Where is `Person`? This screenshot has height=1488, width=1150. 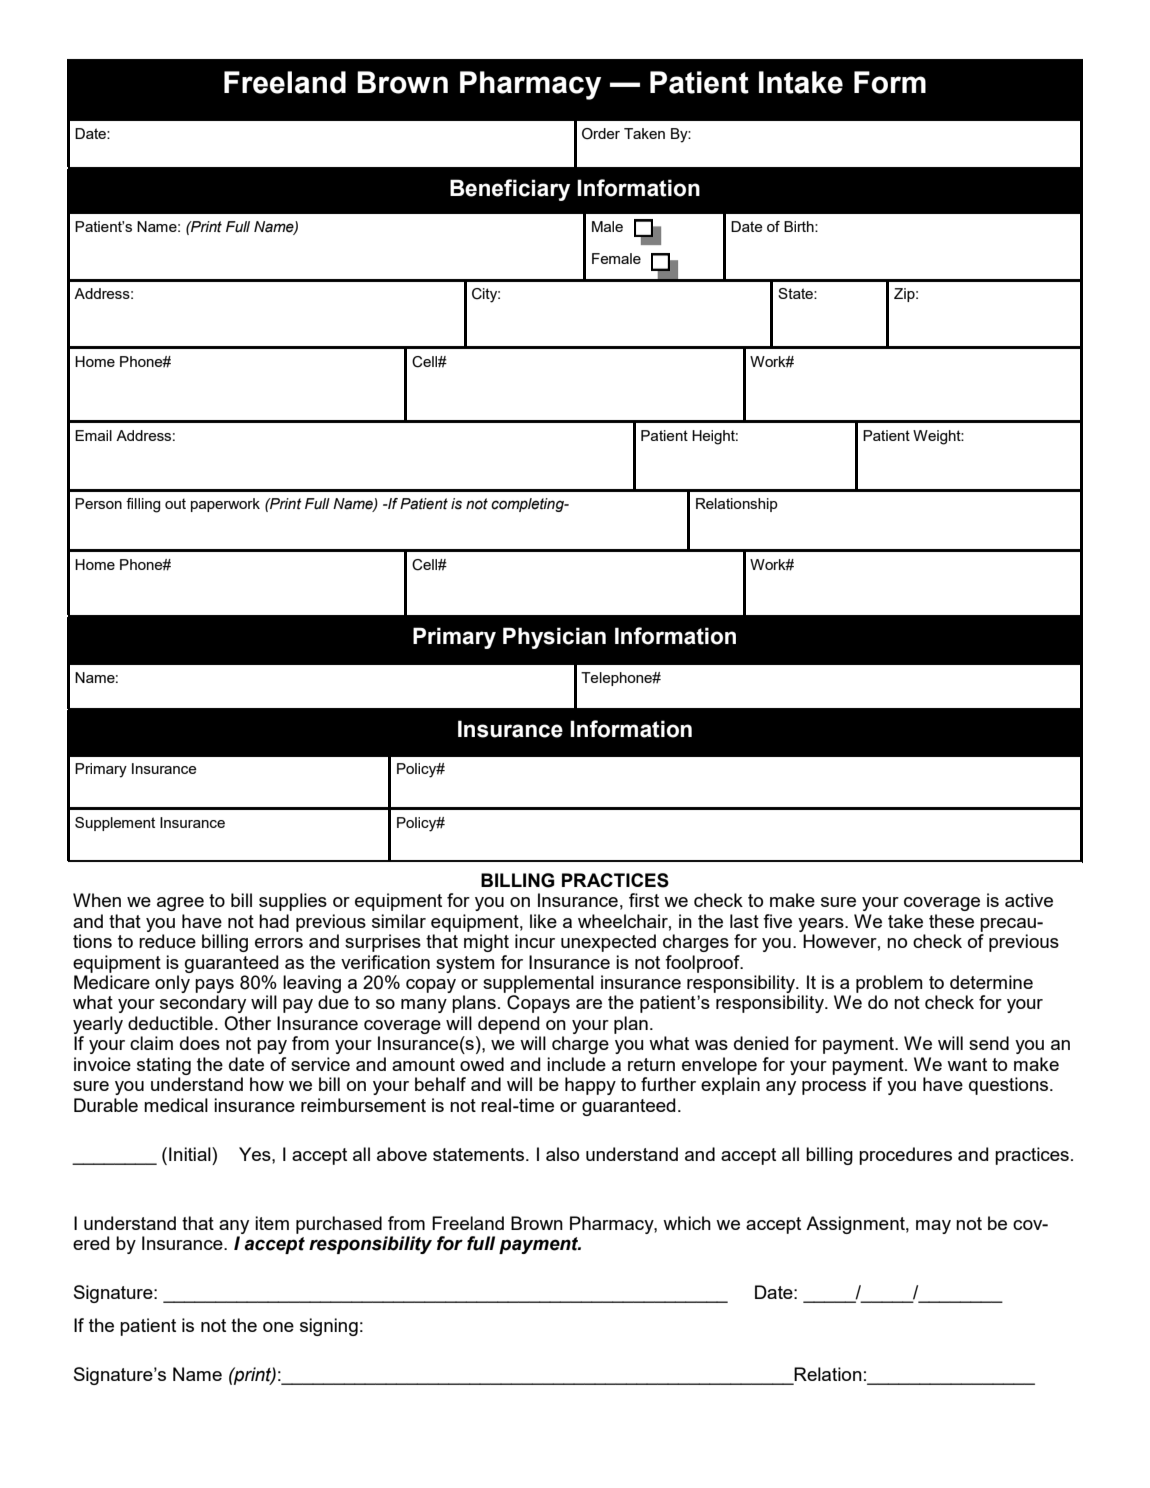
Person is located at coordinates (98, 503).
